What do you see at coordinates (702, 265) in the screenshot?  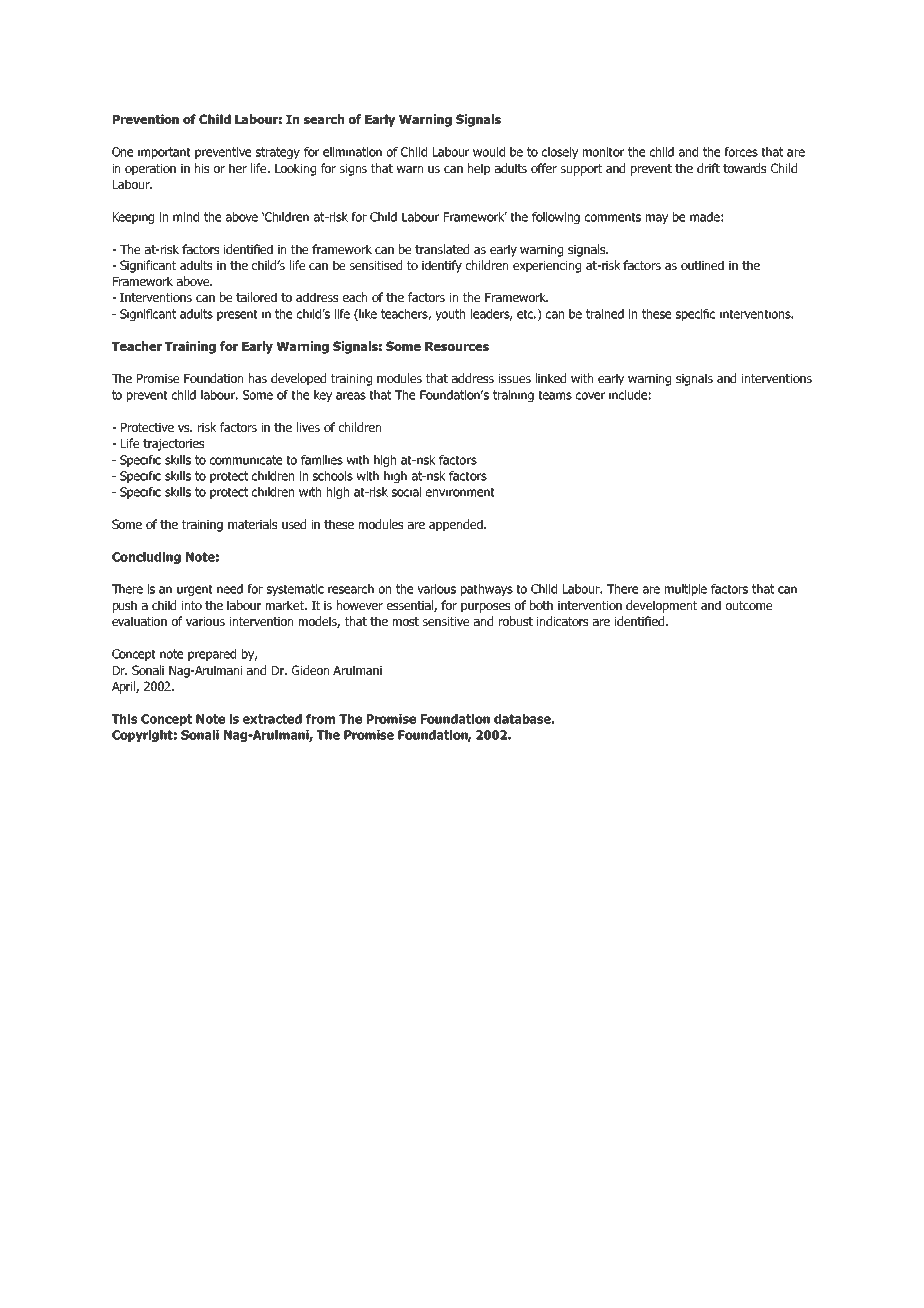 I see `outlined` at bounding box center [702, 265].
